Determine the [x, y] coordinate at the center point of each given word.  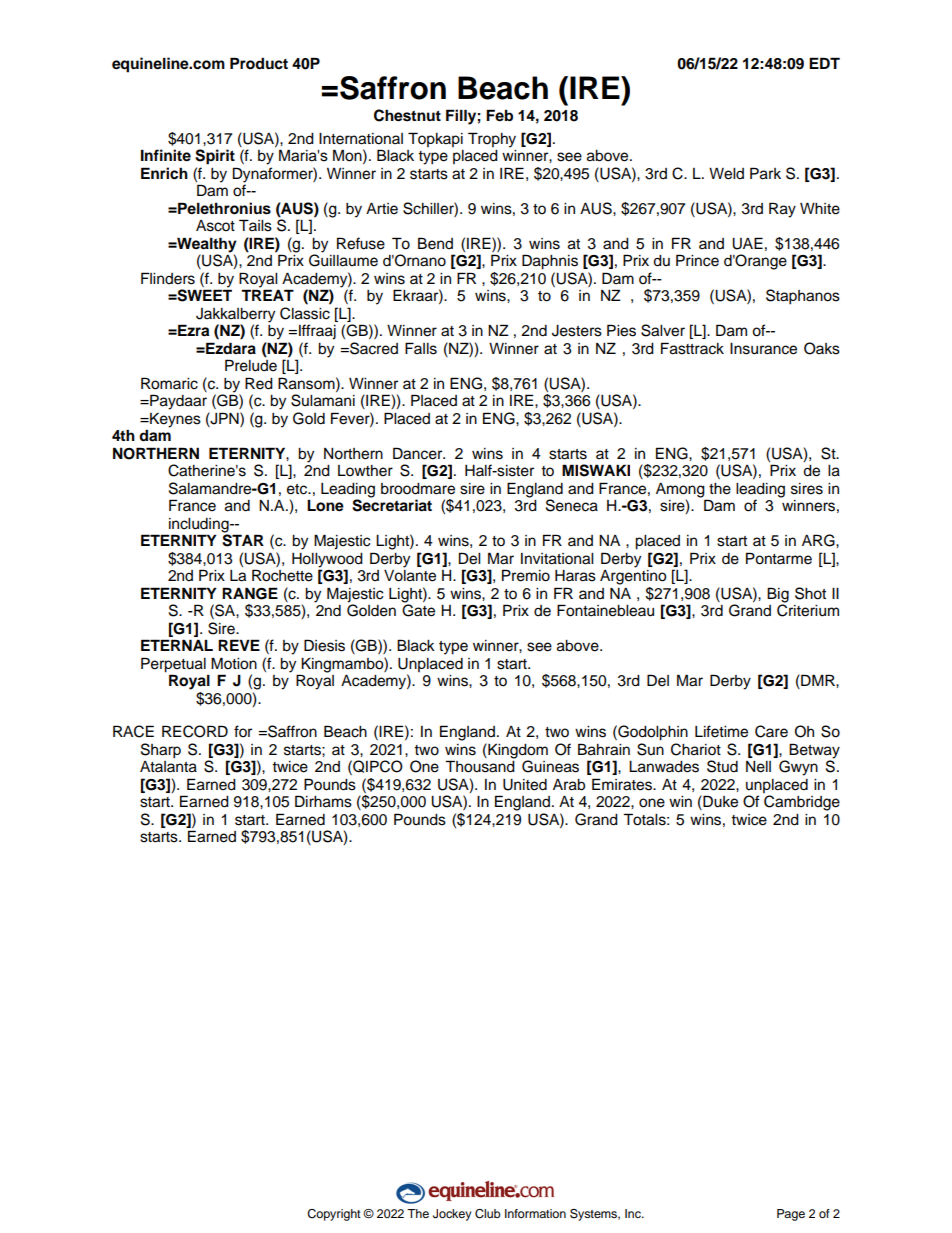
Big [778, 596]
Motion [234, 663]
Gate [418, 609]
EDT [824, 63]
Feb [499, 115]
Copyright [334, 1215]
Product [259, 63]
